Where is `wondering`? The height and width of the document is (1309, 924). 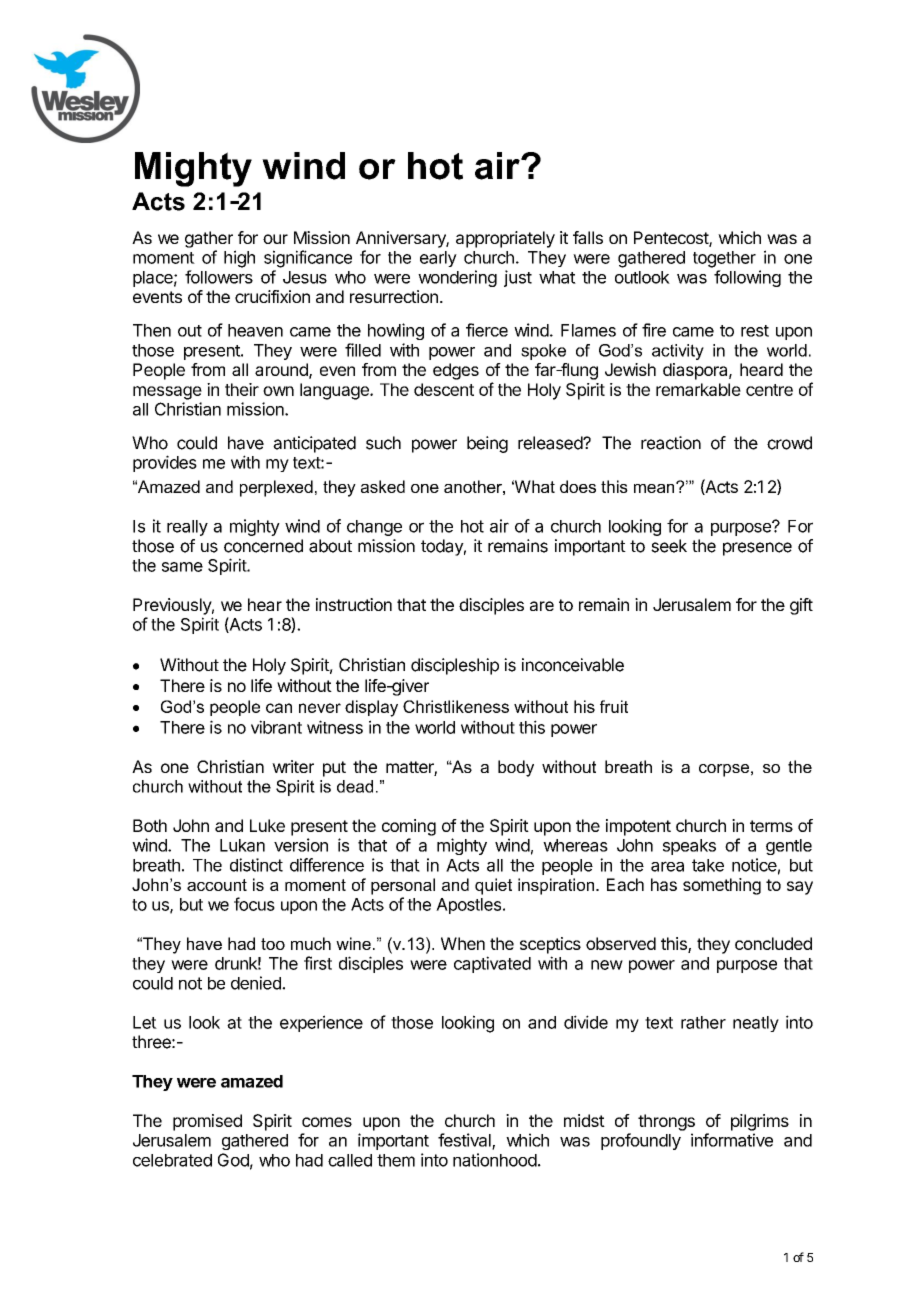
wondering is located at coordinates (457, 278).
